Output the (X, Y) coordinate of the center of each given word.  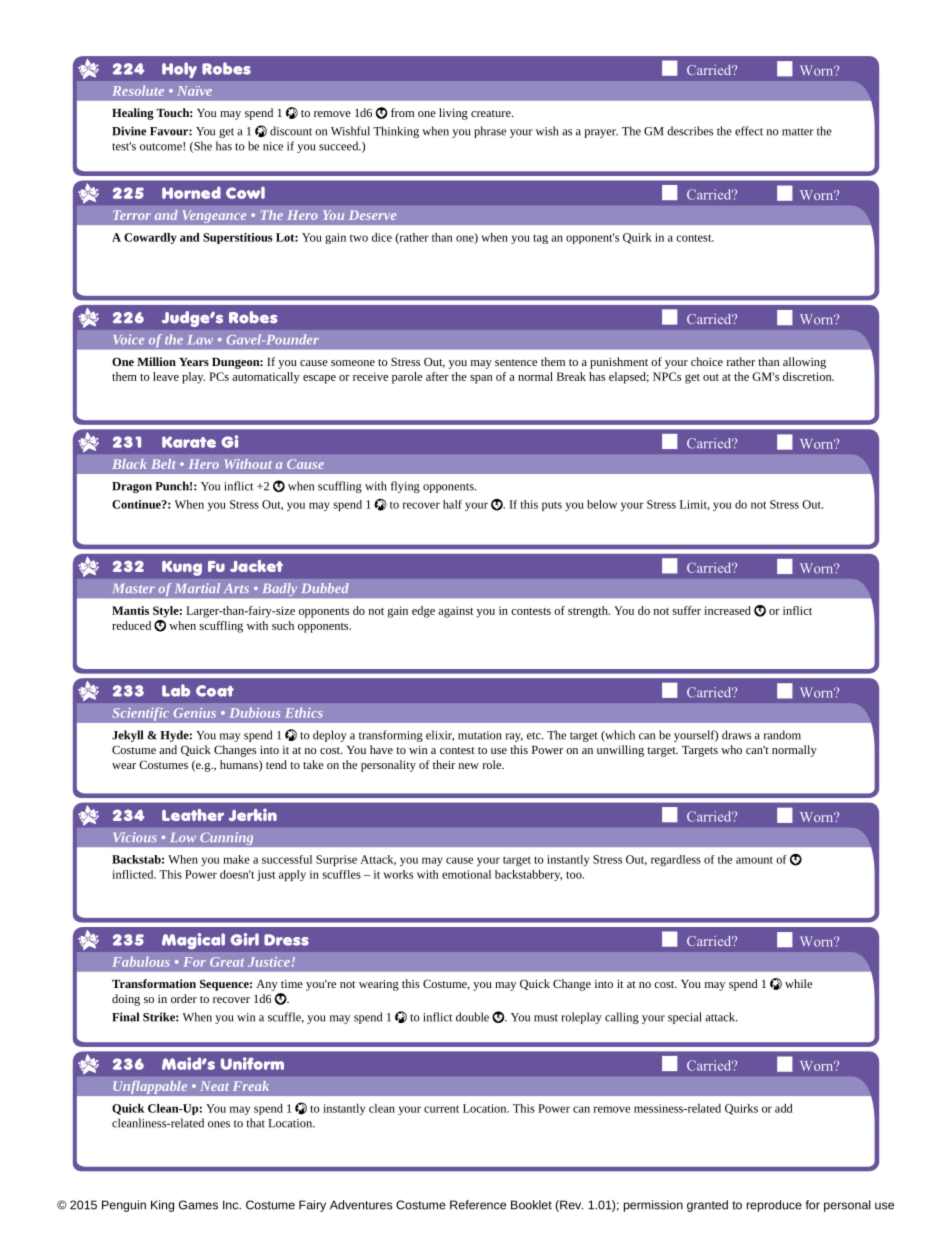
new (469, 766)
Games (198, 1205)
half (452, 504)
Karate (189, 442)
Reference (478, 1205)
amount (754, 860)
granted (707, 1206)
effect (749, 131)
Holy (179, 70)
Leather (193, 815)
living (453, 114)
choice (707, 361)
